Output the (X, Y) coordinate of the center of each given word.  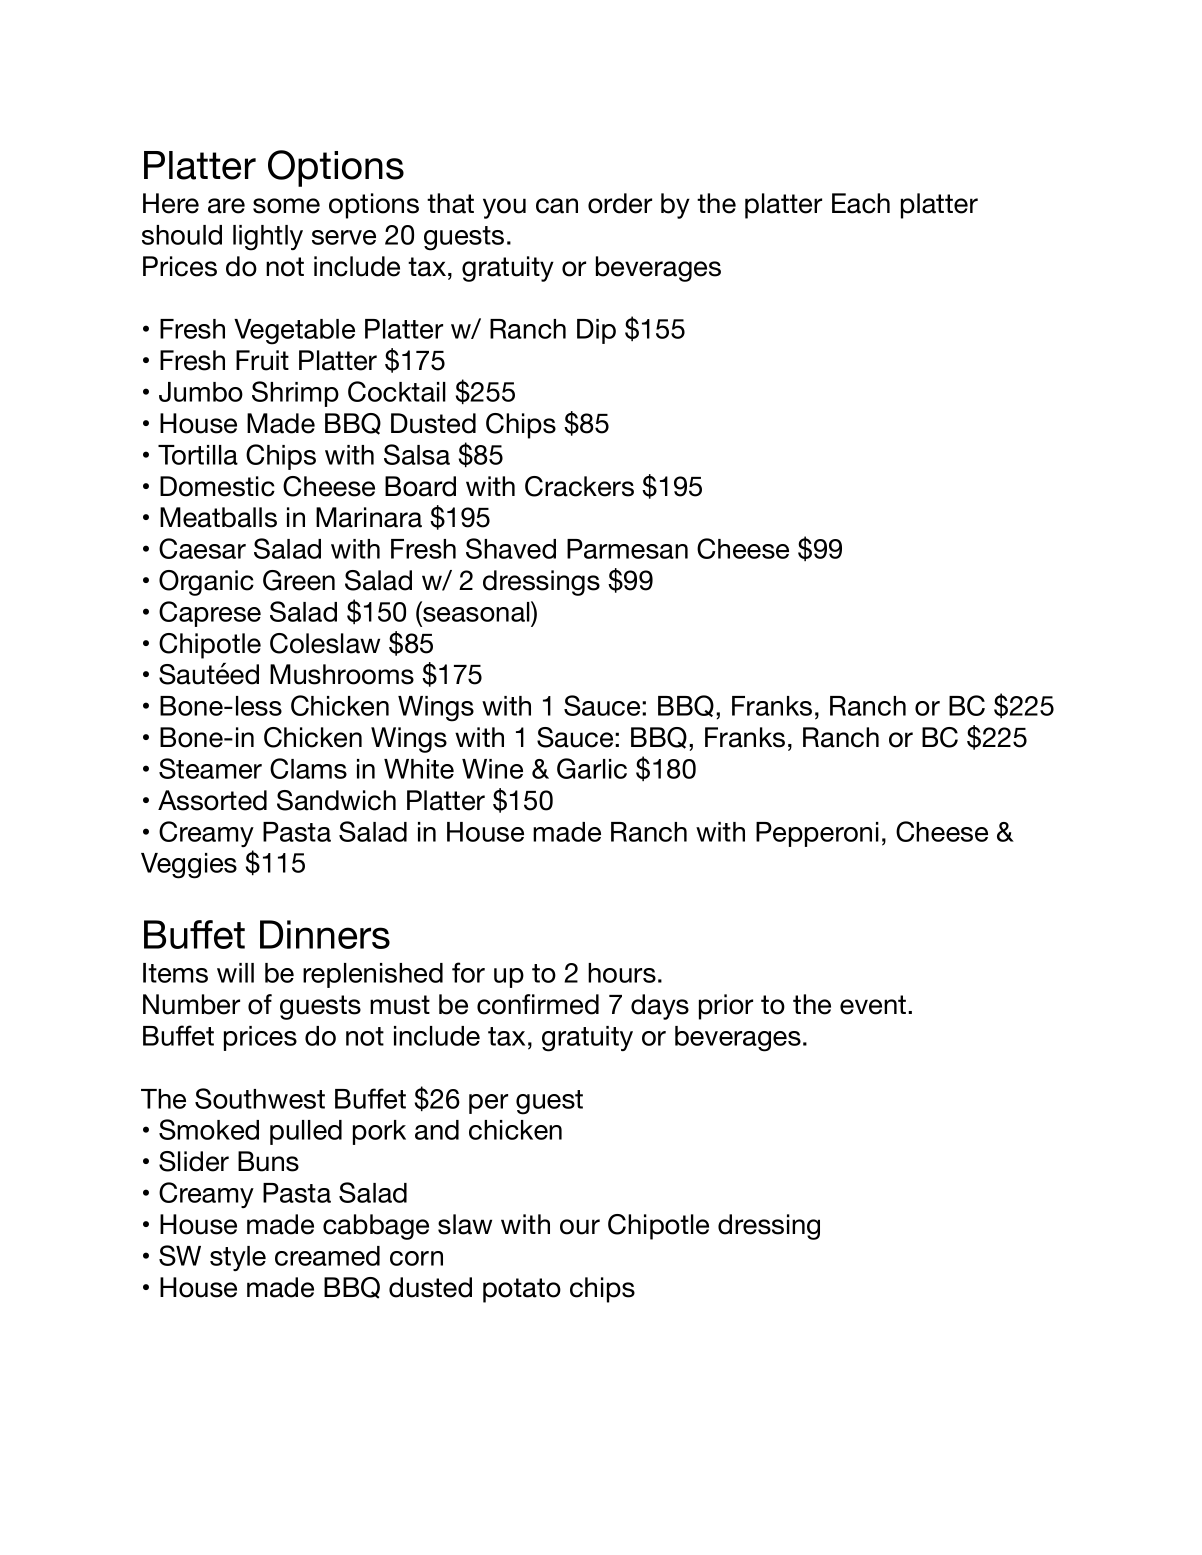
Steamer (210, 768)
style (238, 1258)
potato (522, 1290)
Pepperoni (817, 834)
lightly (268, 238)
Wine (492, 769)
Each (861, 203)
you (504, 208)
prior (726, 1007)
